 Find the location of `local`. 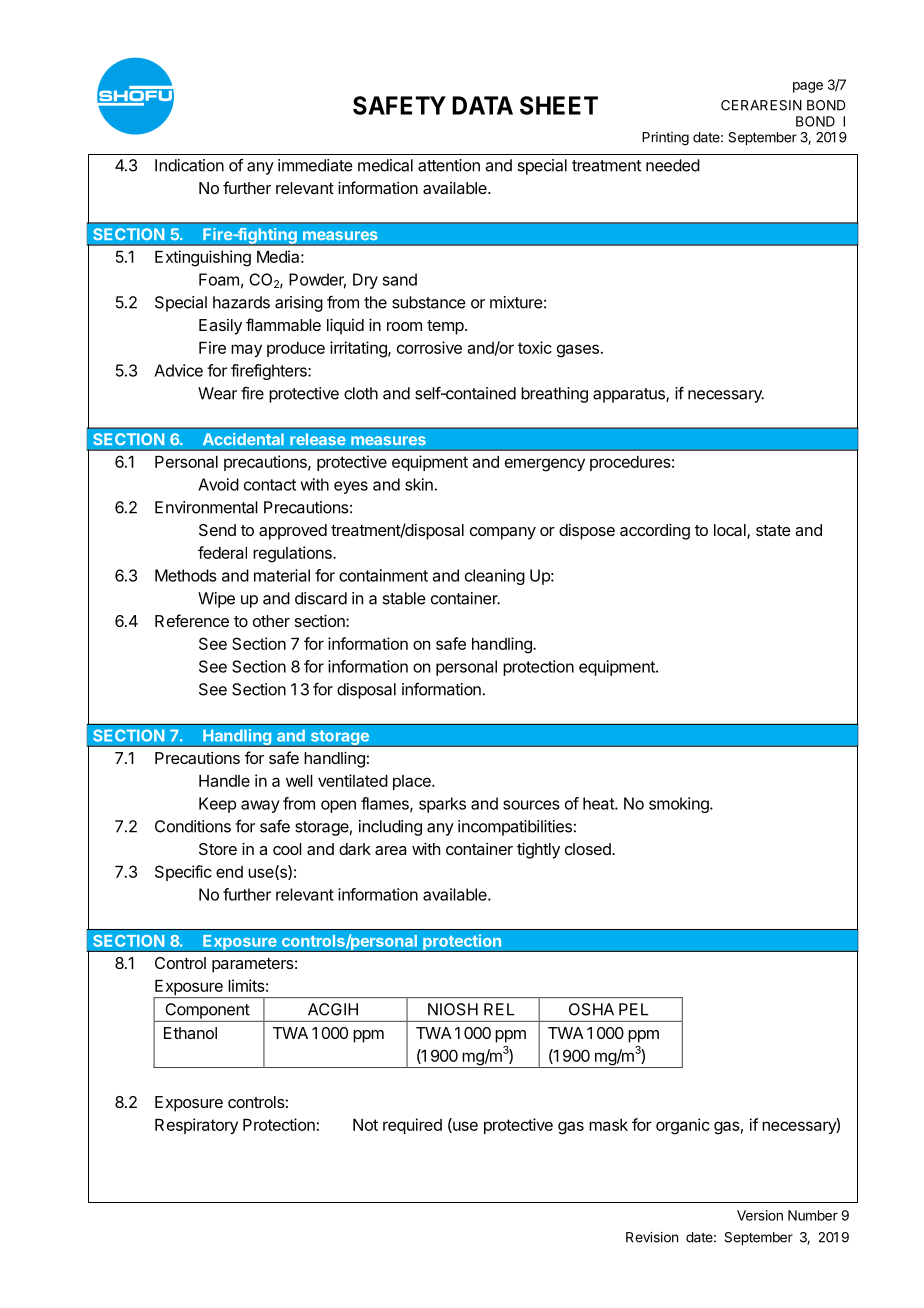

local is located at coordinates (731, 531).
